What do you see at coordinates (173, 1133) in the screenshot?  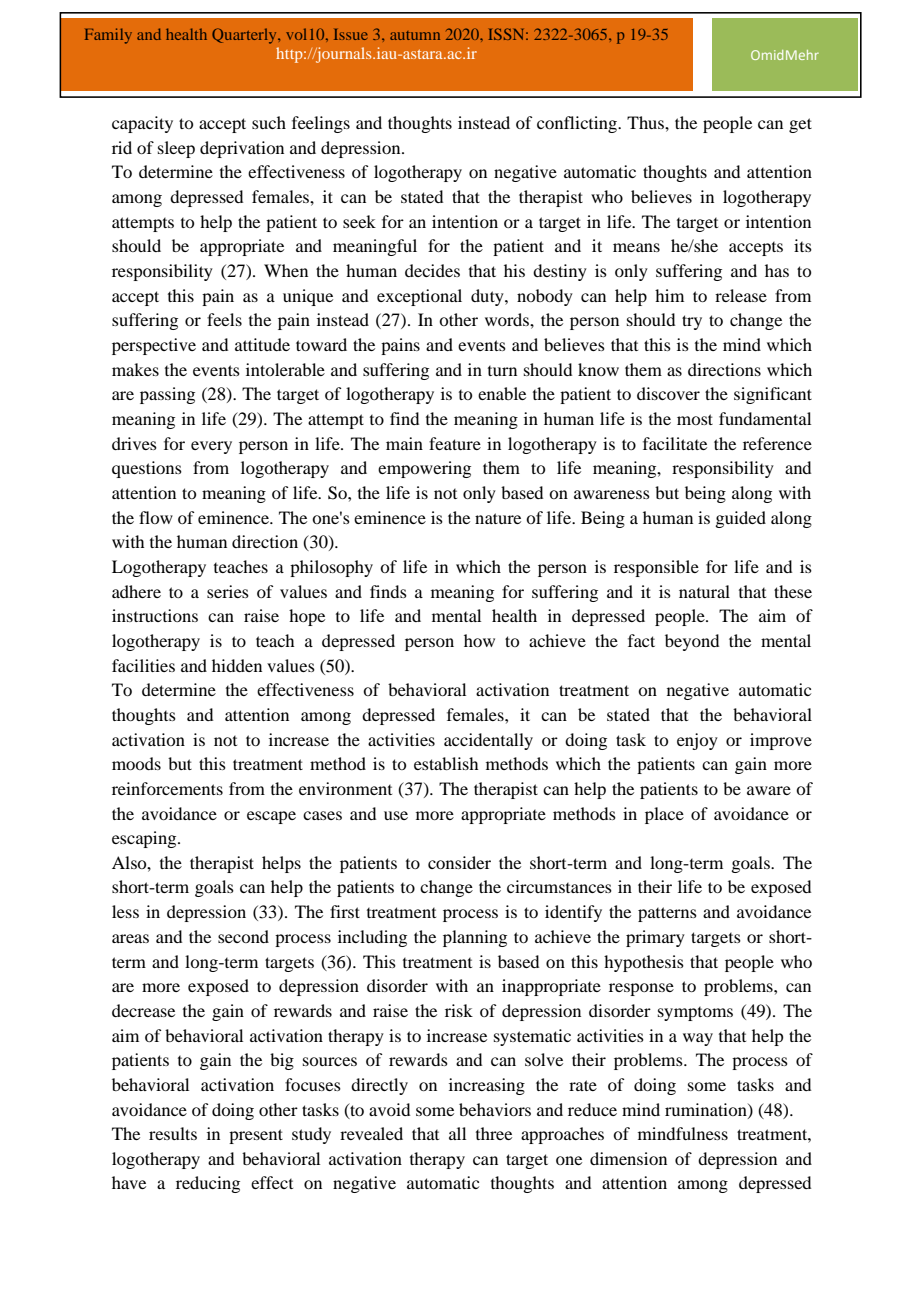 I see `results` at bounding box center [173, 1133].
